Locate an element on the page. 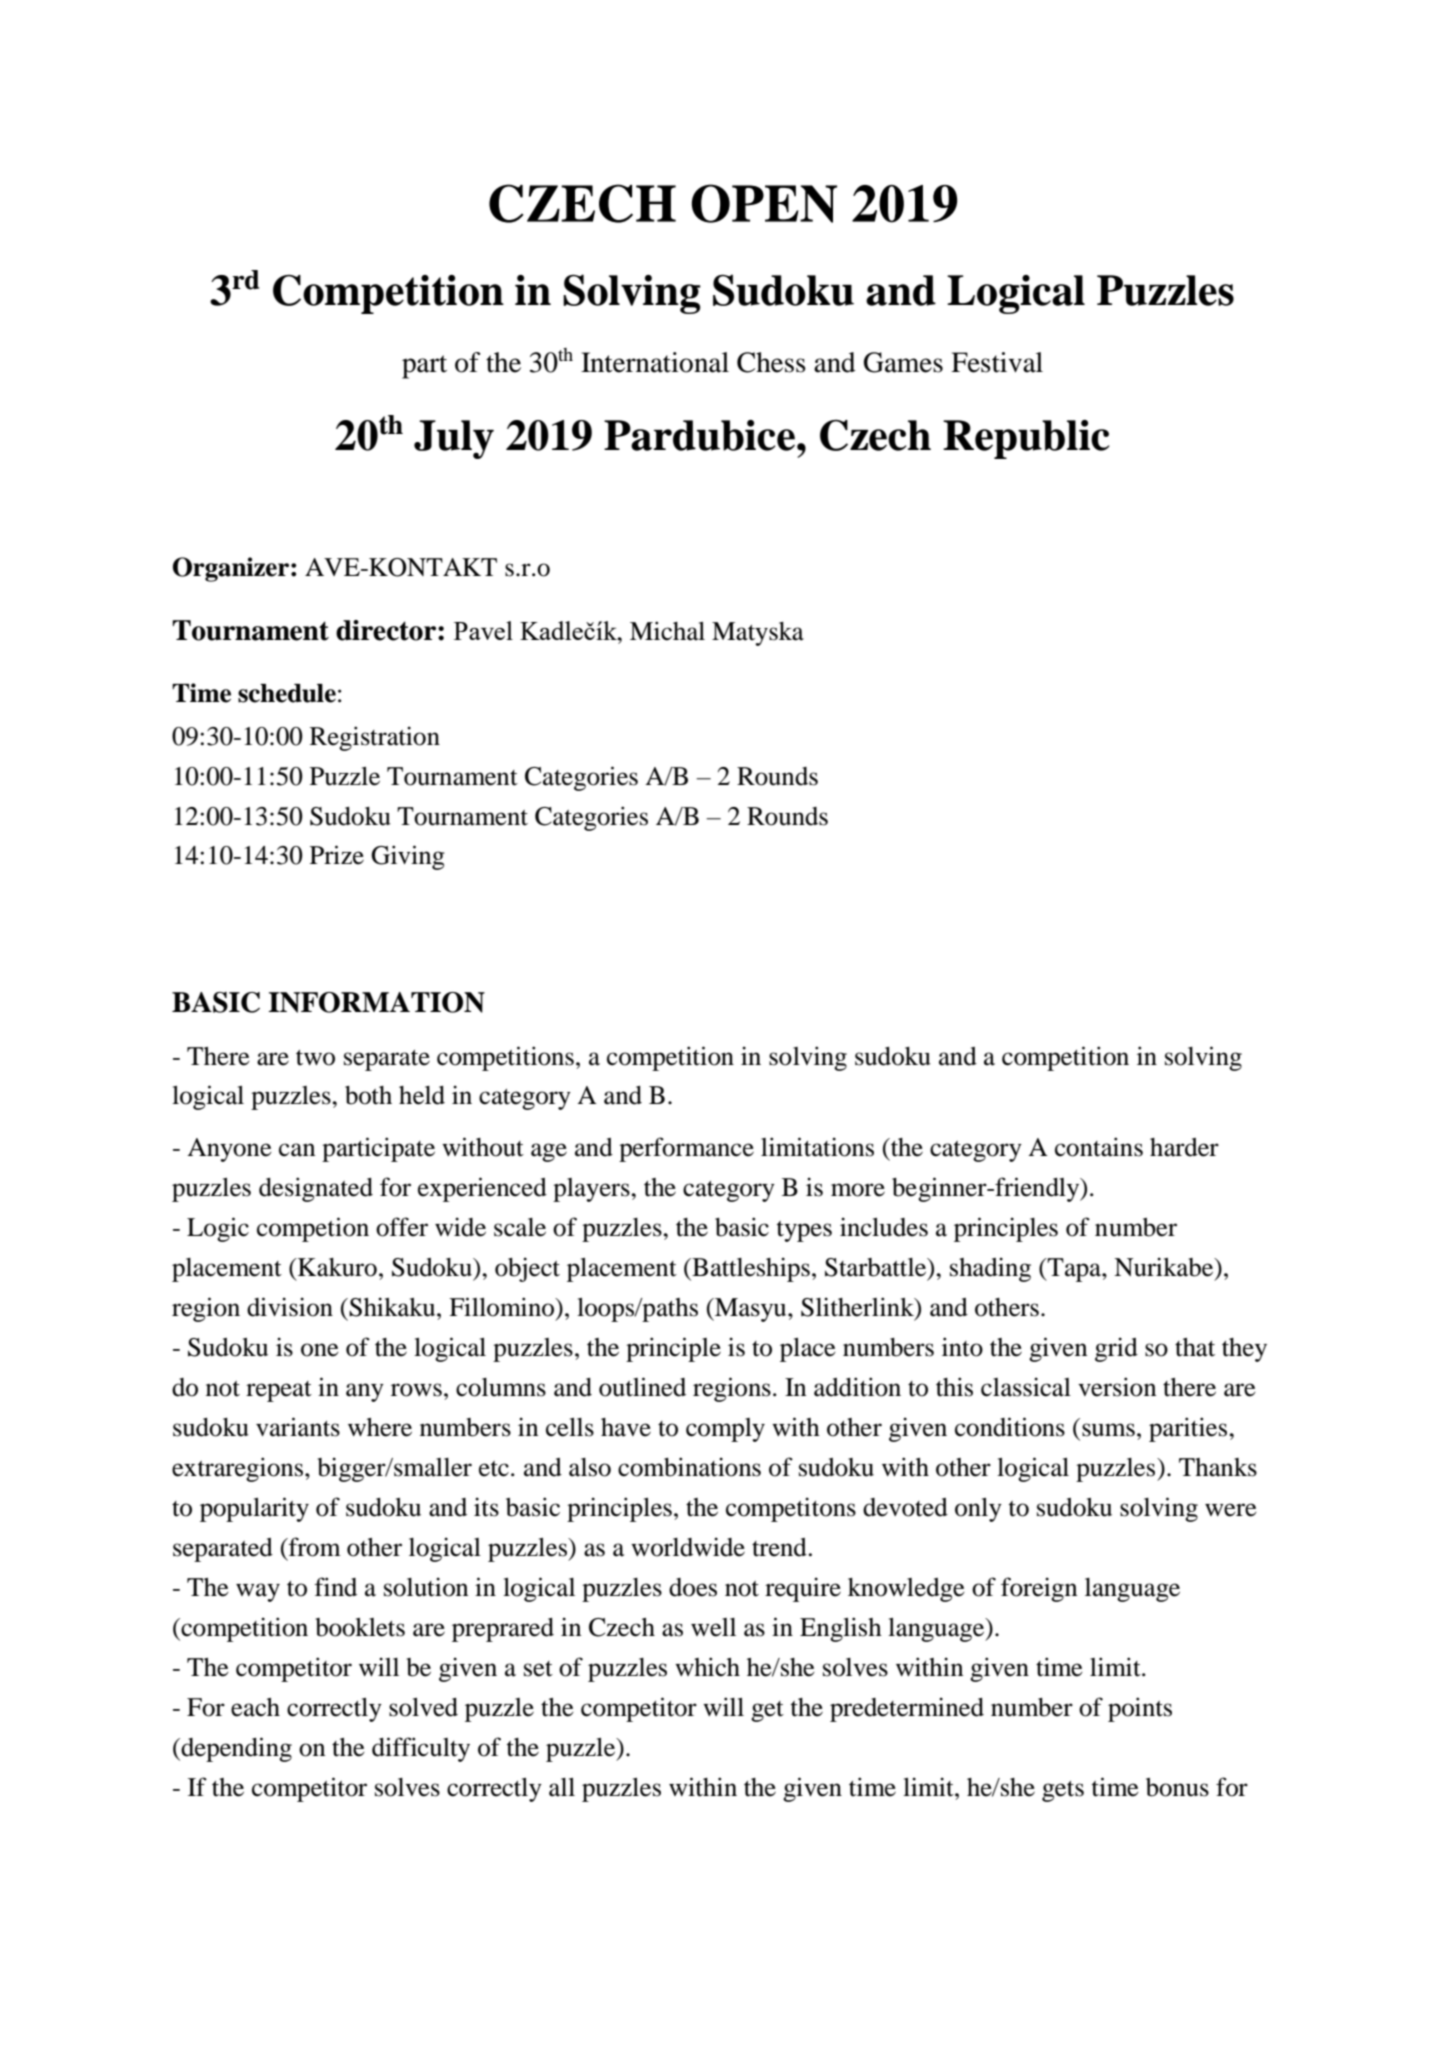  Festival is located at coordinates (997, 362).
